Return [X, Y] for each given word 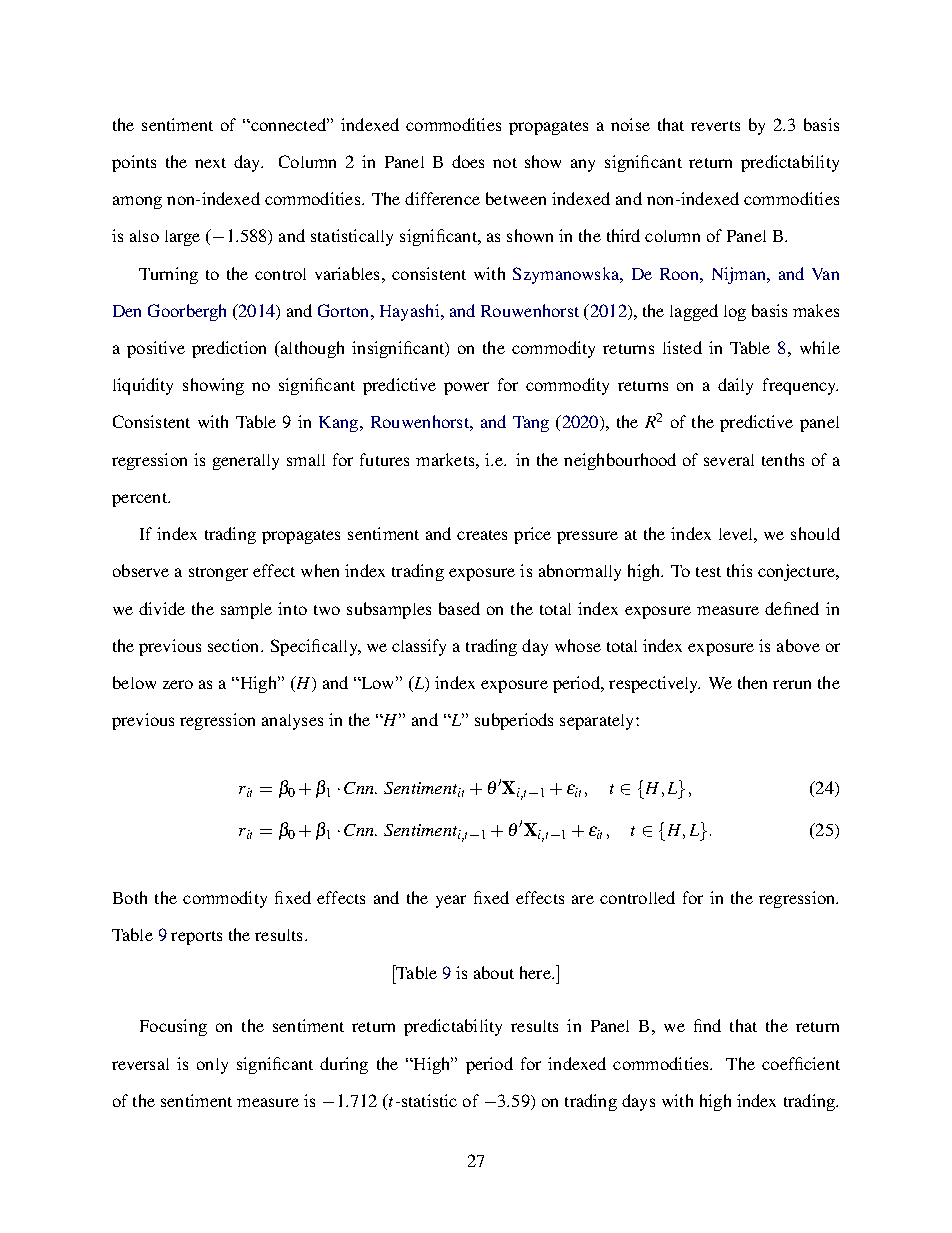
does [468, 161]
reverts [715, 126]
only [212, 1066]
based [459, 608]
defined [792, 608]
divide [162, 608]
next [210, 163]
